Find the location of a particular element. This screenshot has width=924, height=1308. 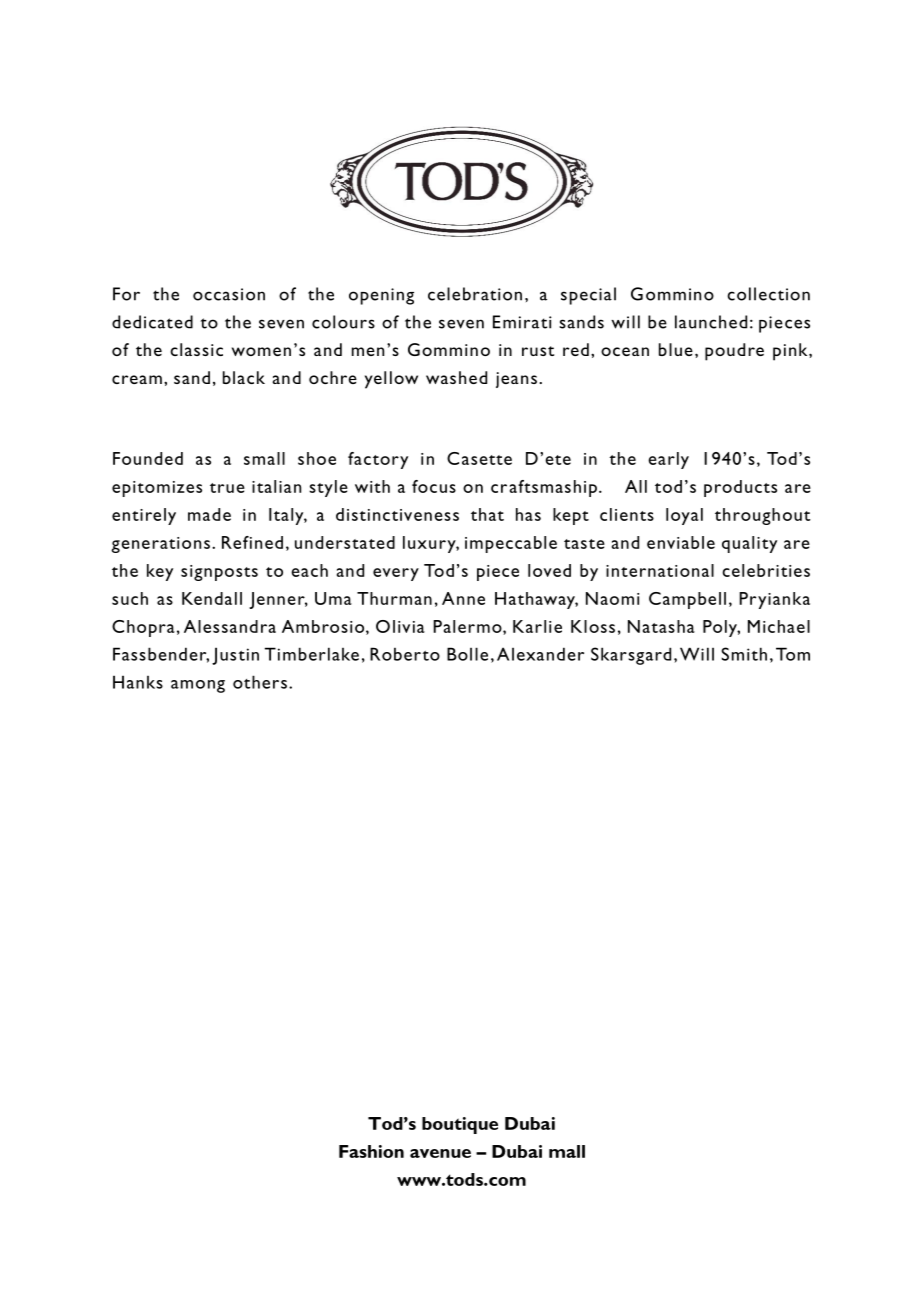

among is located at coordinates (198, 686).
